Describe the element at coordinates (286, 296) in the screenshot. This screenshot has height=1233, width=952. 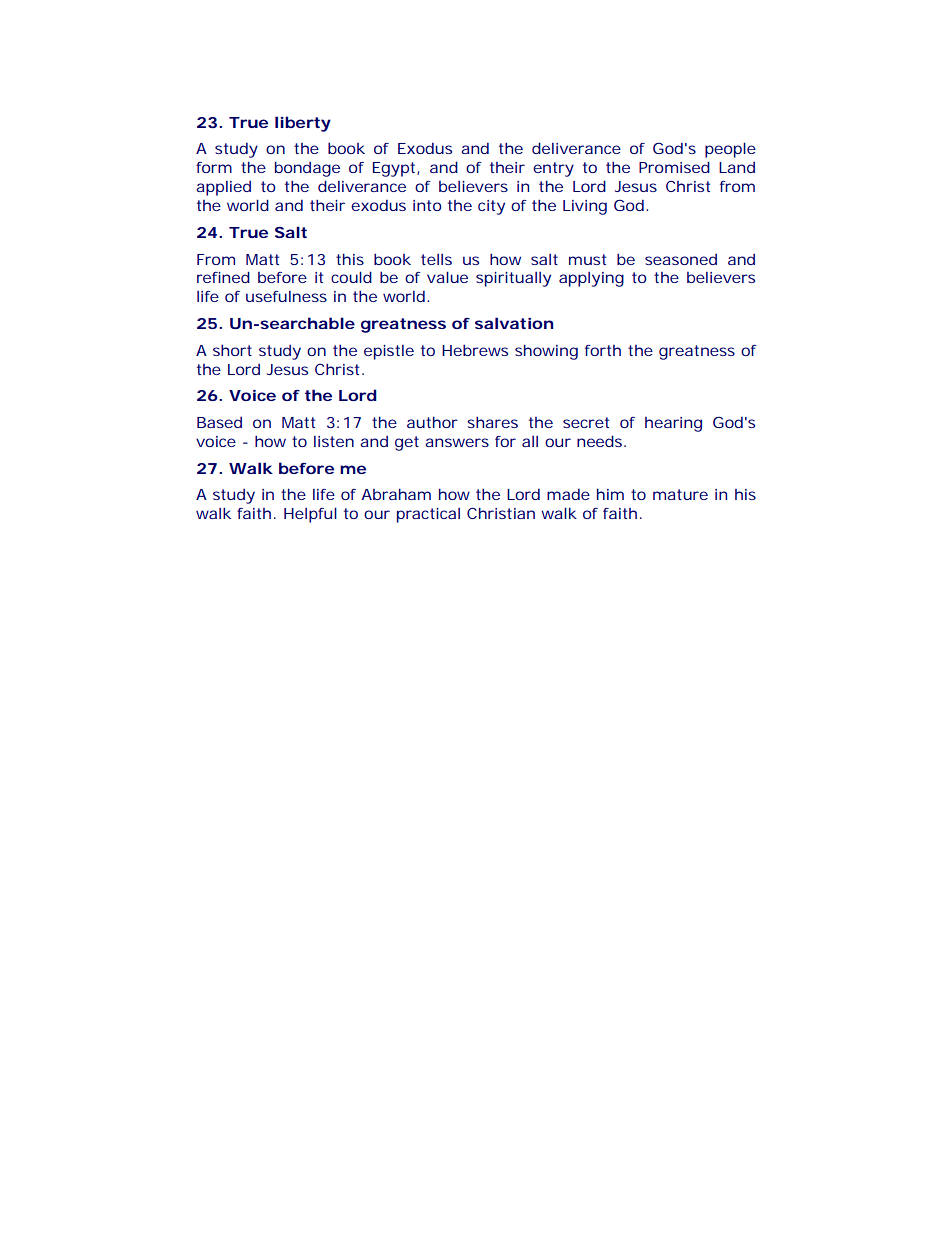
I see `usefulness` at that location.
